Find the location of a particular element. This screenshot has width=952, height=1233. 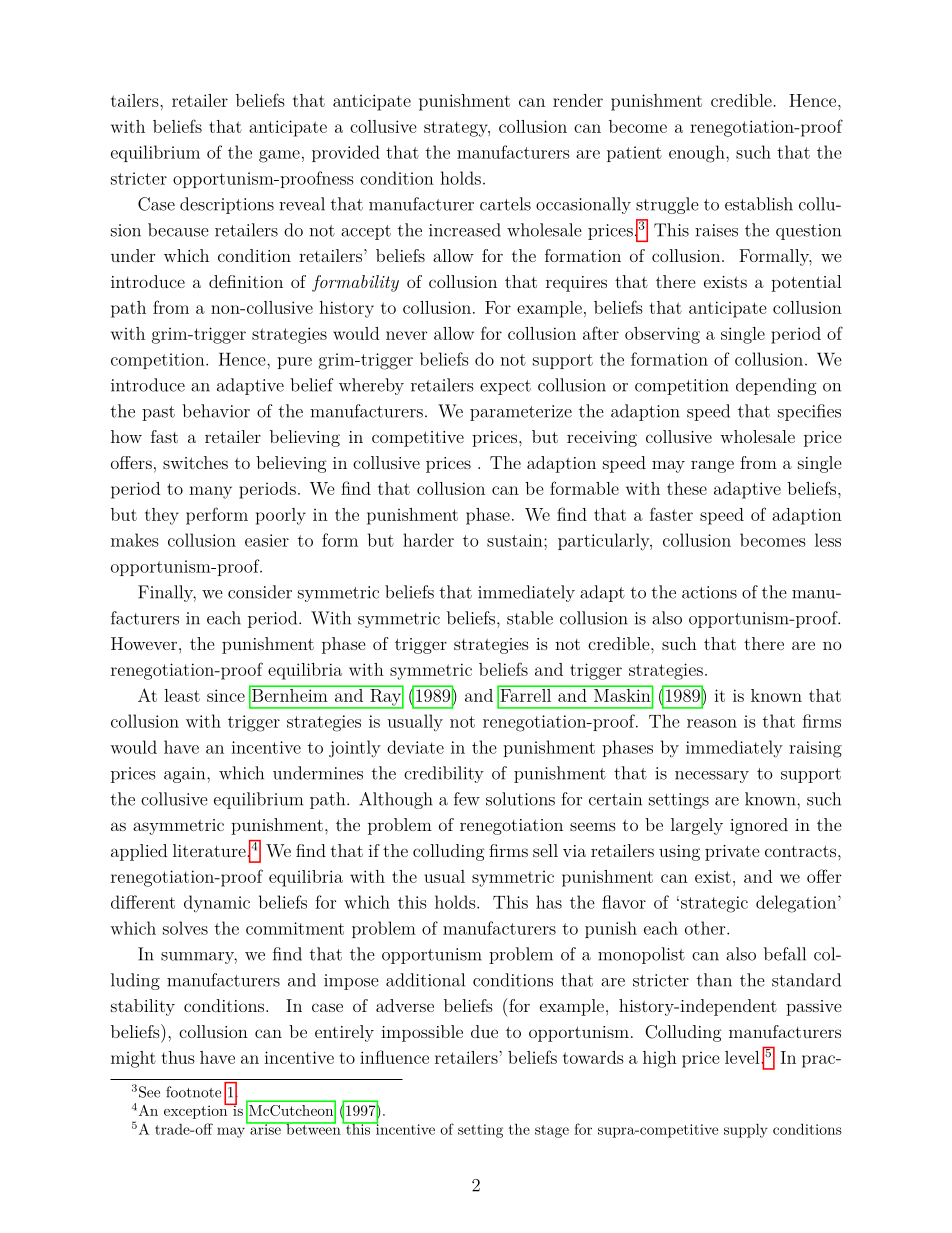

enough is located at coordinates (698, 154).
